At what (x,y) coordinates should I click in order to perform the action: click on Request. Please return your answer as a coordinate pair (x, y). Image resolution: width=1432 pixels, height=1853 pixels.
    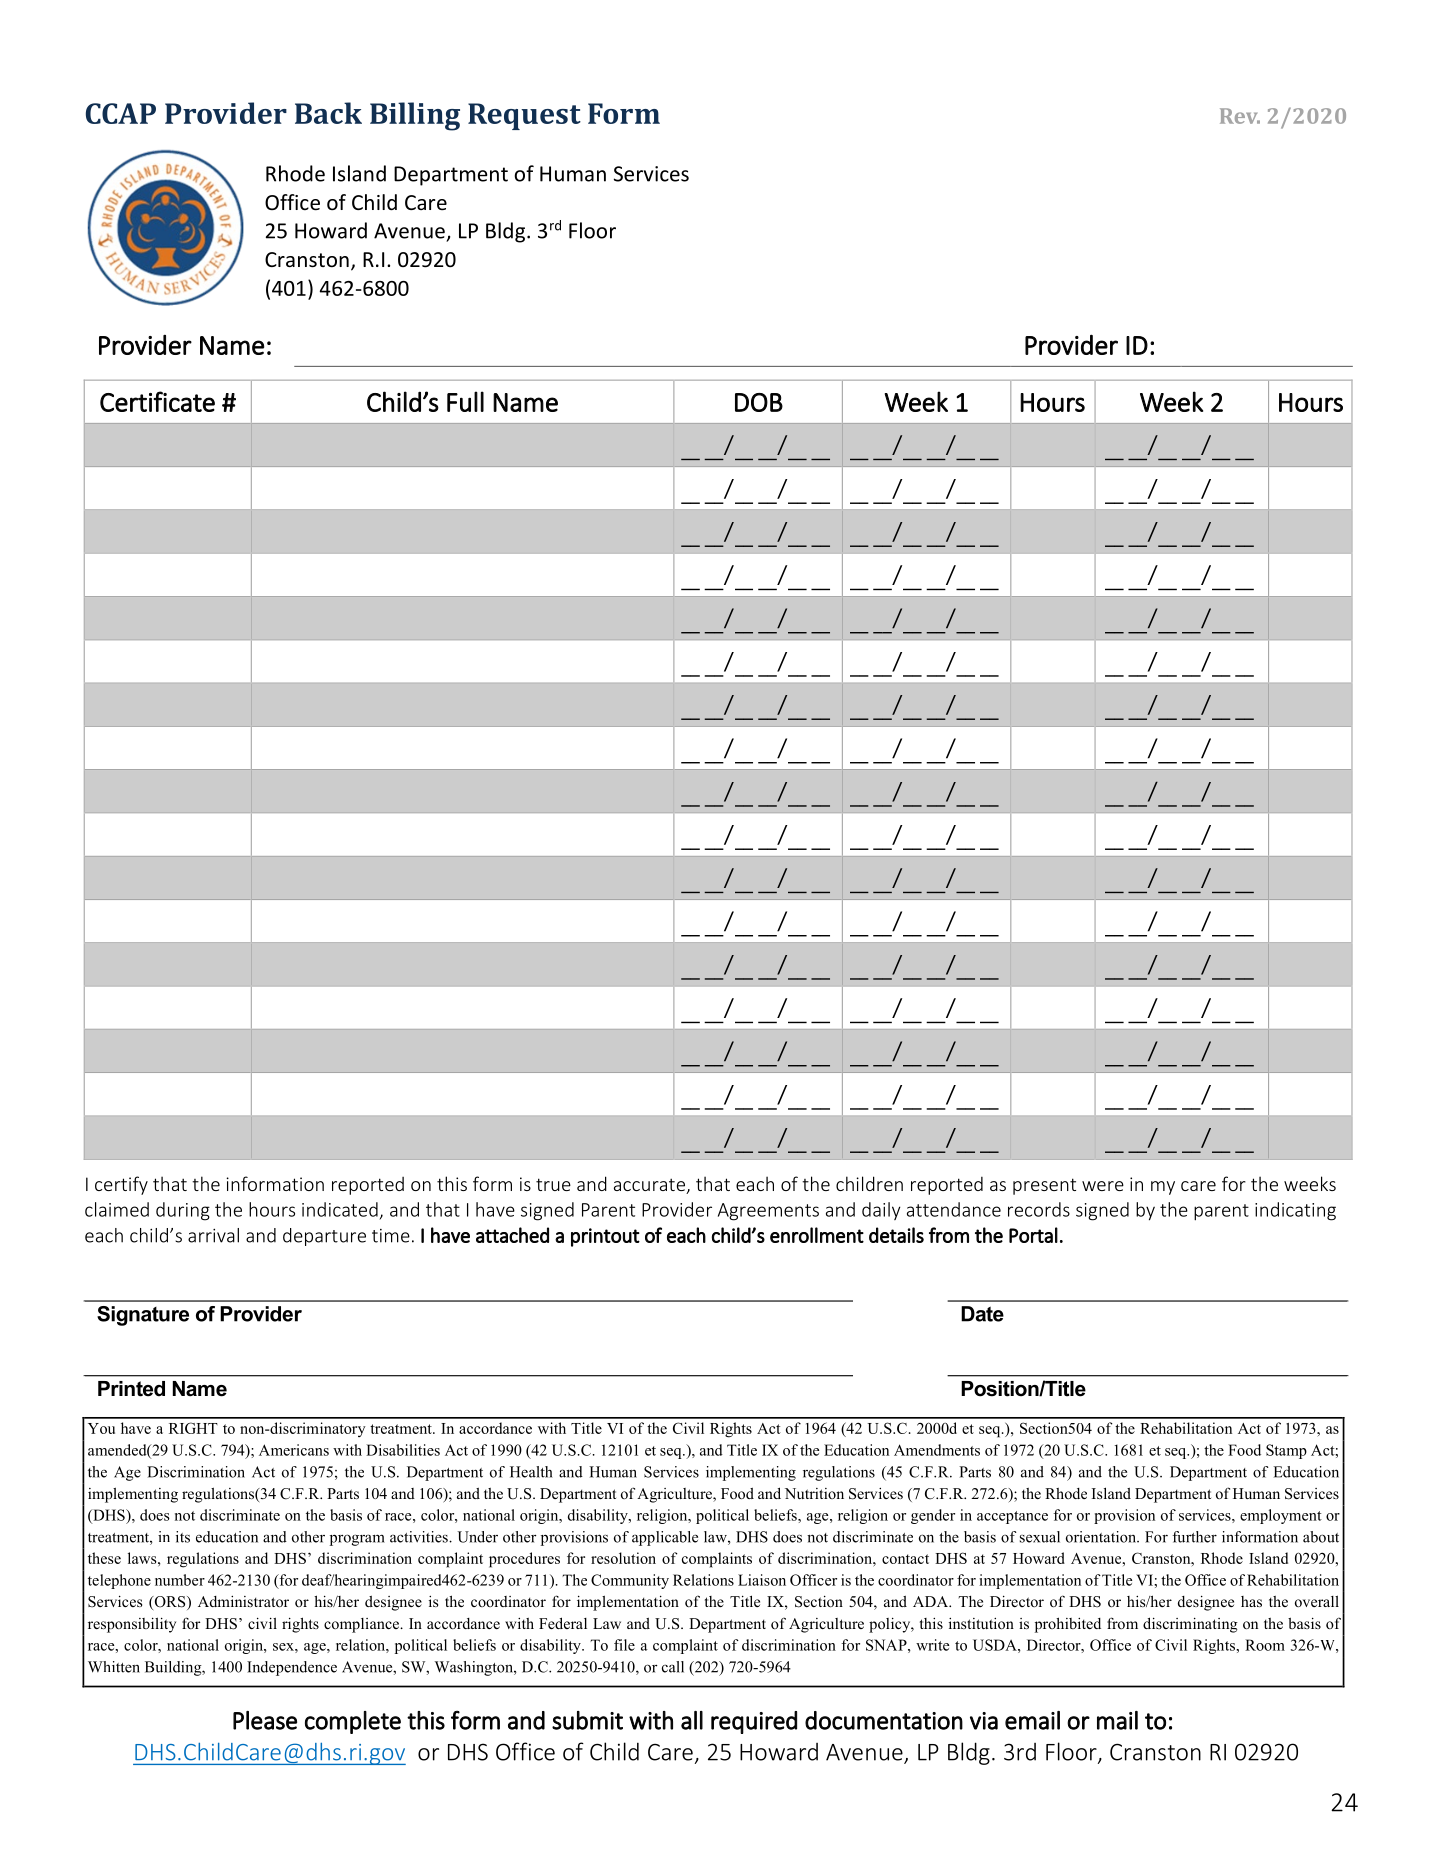
    Looking at the image, I should click on (524, 116).
